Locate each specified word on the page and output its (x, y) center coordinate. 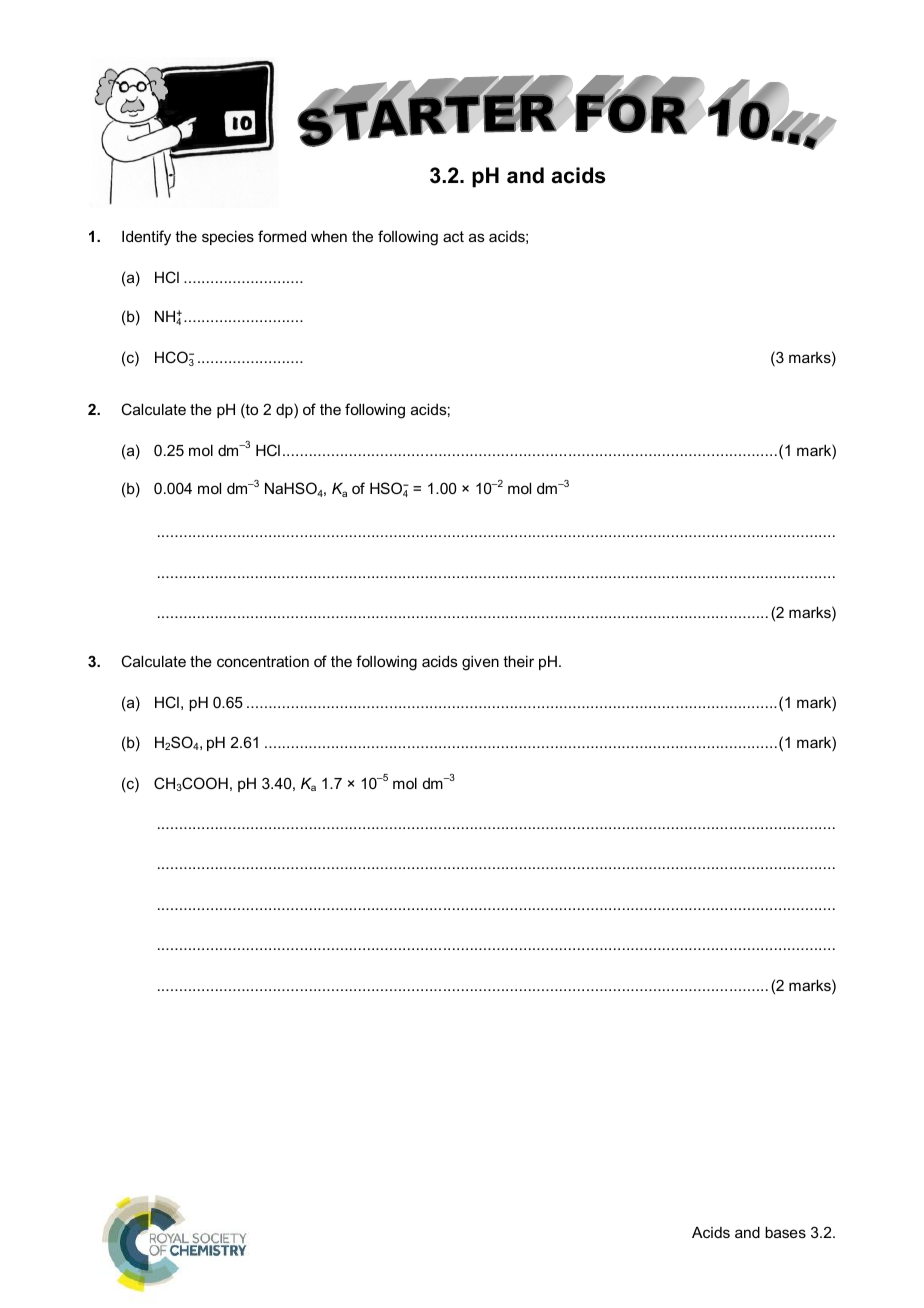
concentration (263, 661)
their (518, 661)
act (453, 236)
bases (785, 1232)
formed (282, 236)
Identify (146, 238)
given (480, 663)
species (228, 237)
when (329, 236)
